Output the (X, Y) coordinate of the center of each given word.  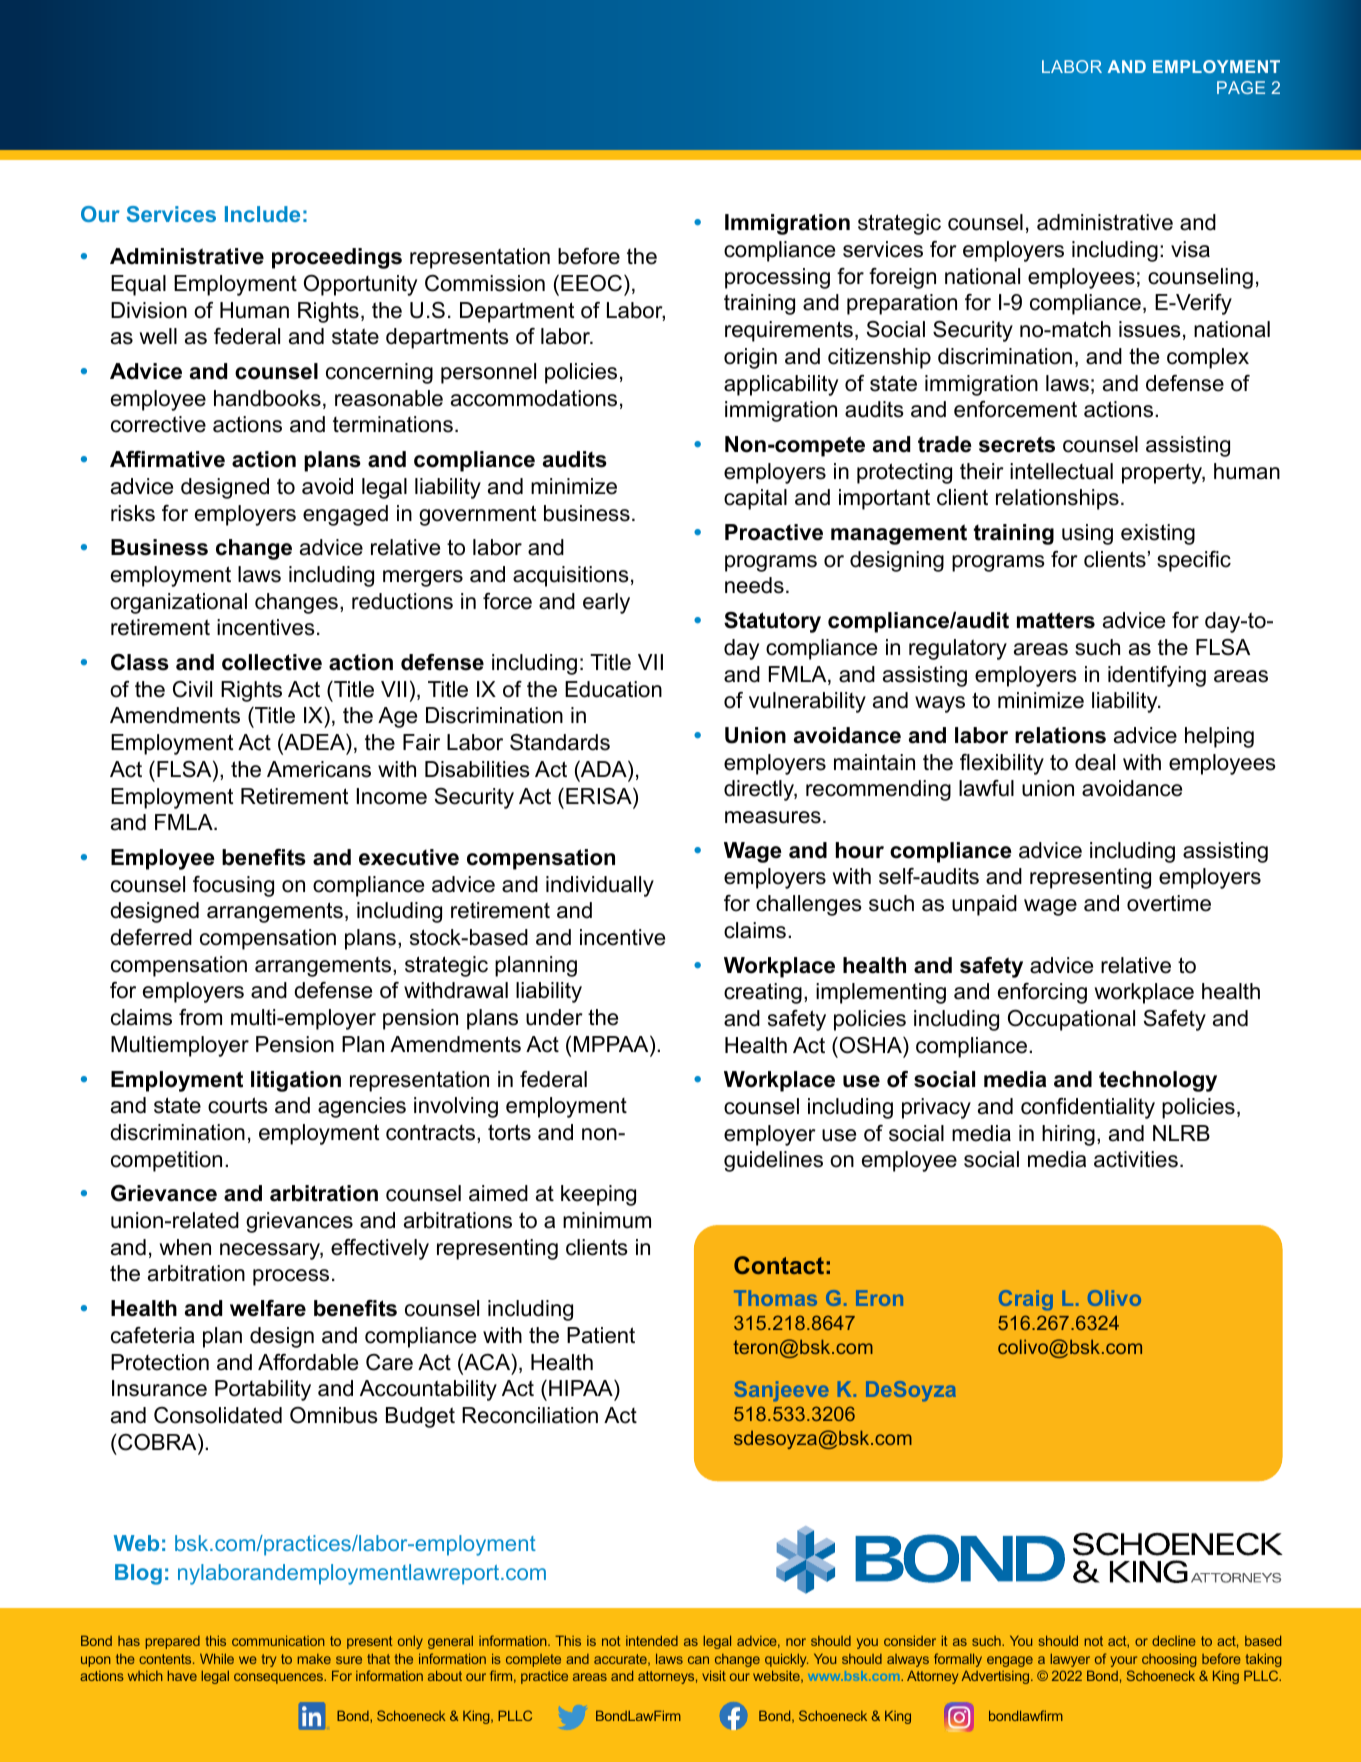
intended (652, 1640)
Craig (1026, 1300)
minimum (607, 1220)
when (185, 1247)
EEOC (593, 283)
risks (133, 513)
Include (262, 214)
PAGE (1241, 87)
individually (600, 886)
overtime (1169, 903)
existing (1158, 534)
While (217, 1658)
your (1123, 1661)
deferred (151, 937)
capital (755, 499)
